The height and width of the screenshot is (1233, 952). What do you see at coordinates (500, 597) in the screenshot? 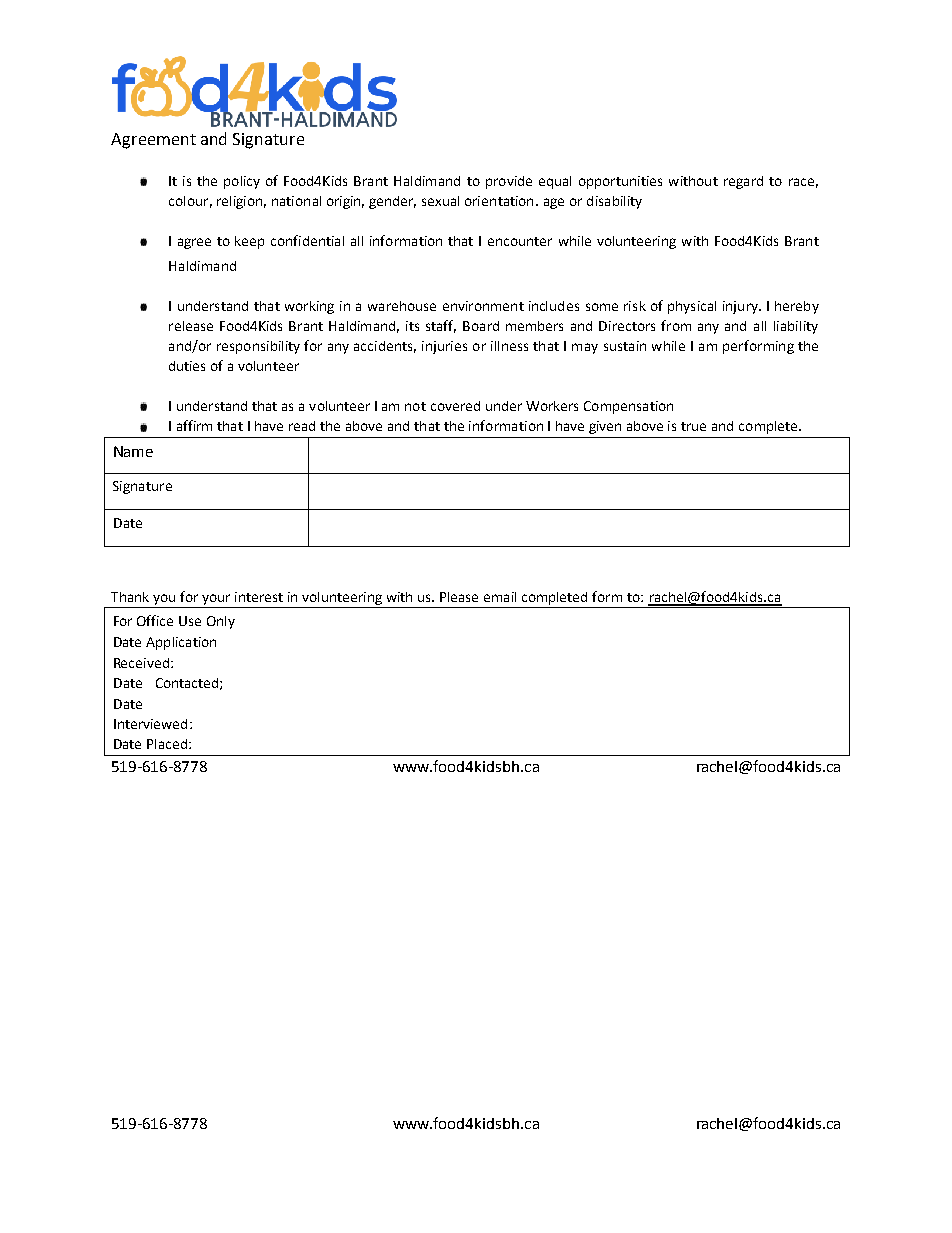
I see `email` at bounding box center [500, 597].
